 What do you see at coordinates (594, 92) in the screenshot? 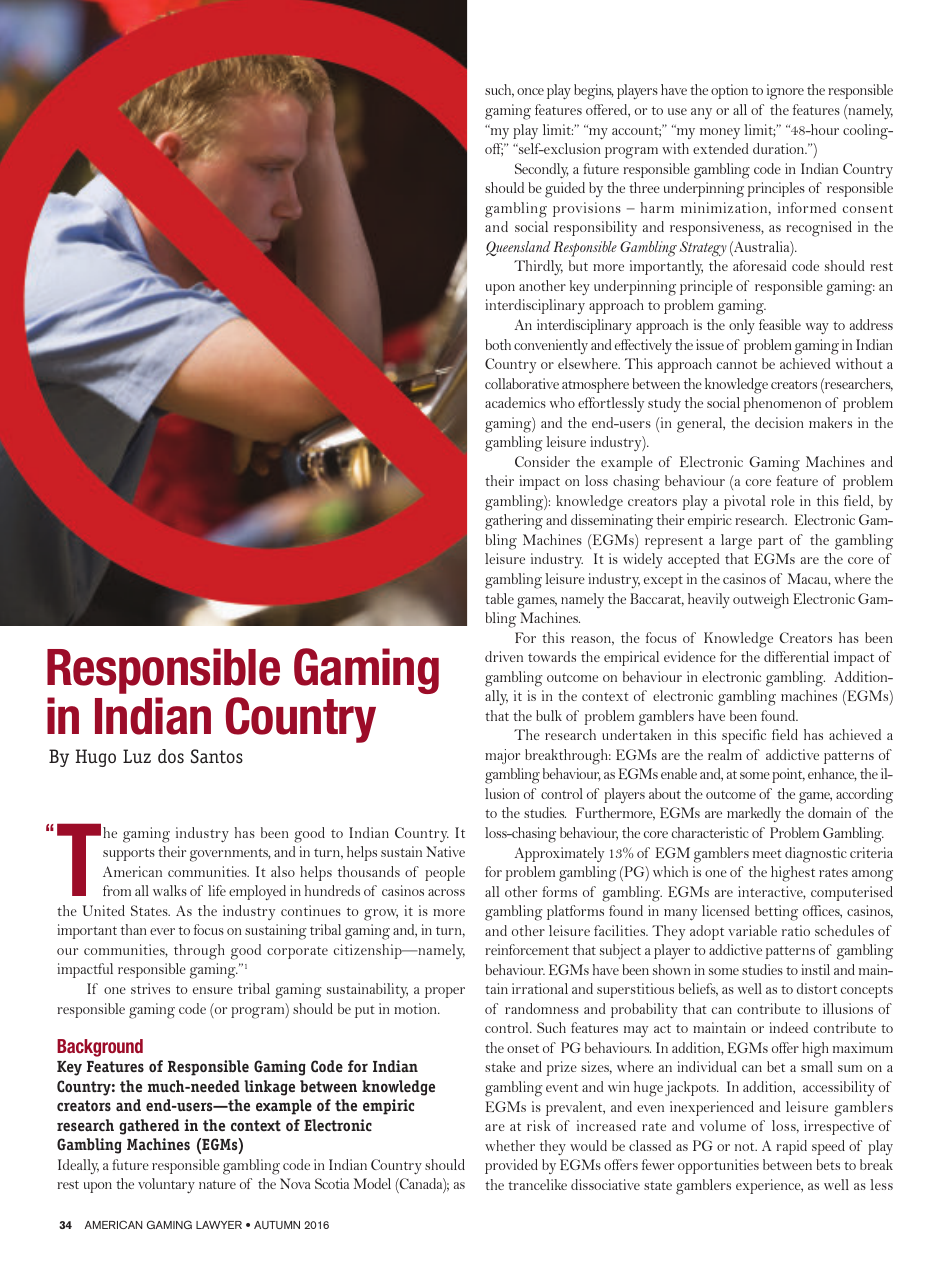
I see `begins` at bounding box center [594, 92].
